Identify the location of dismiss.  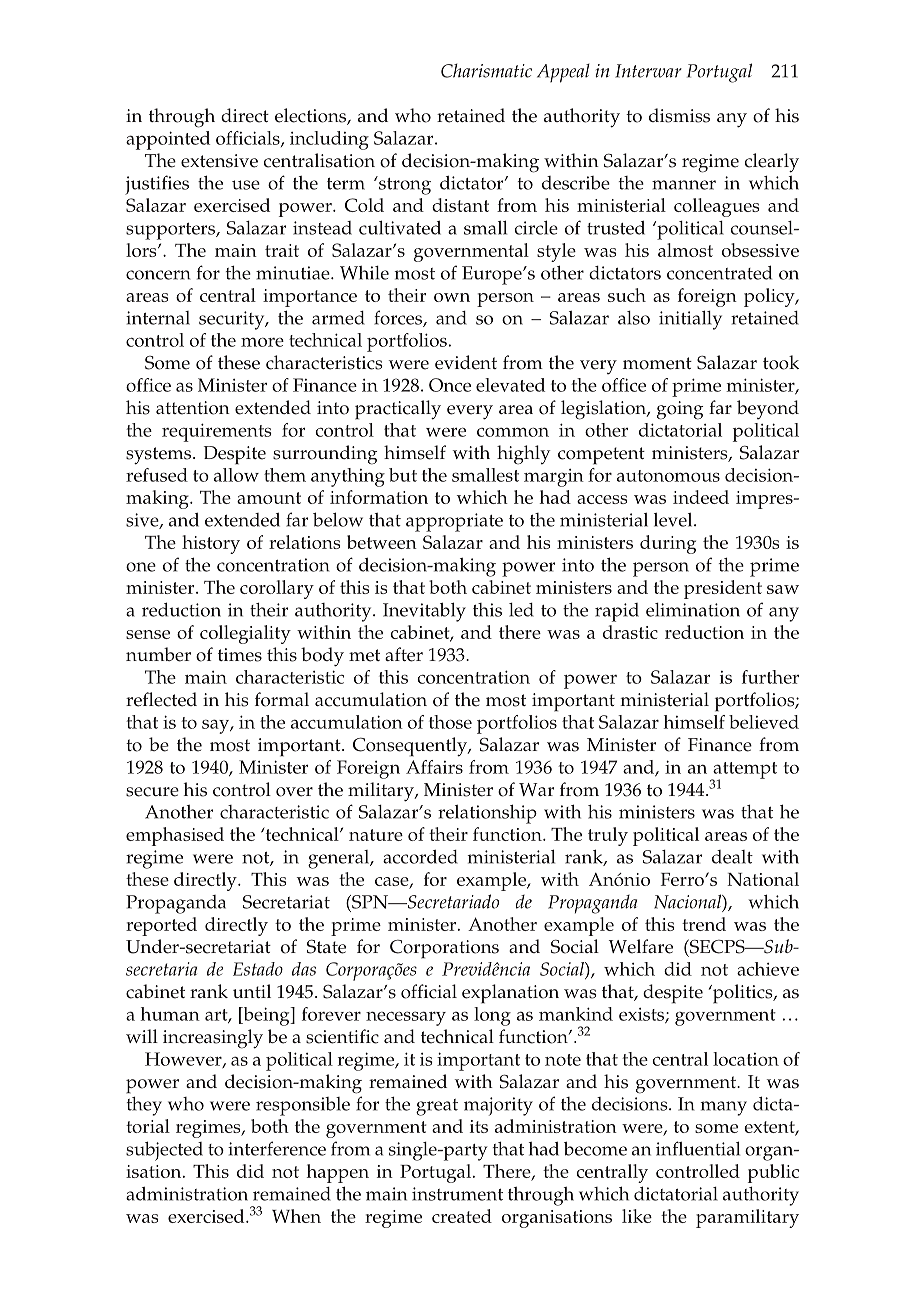
(679, 115).
